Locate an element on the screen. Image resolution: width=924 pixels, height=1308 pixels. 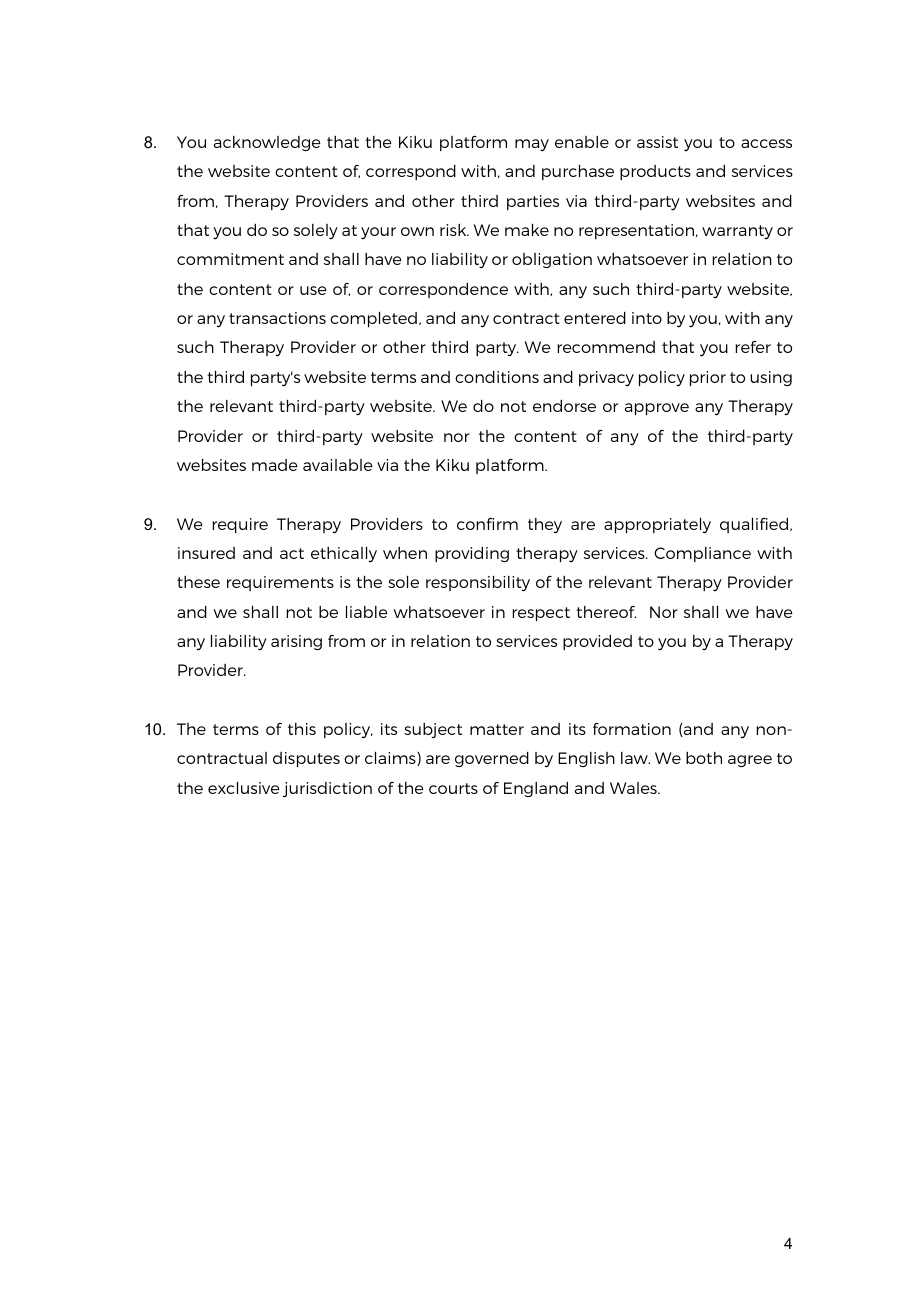
exclusive is located at coordinates (243, 788).
